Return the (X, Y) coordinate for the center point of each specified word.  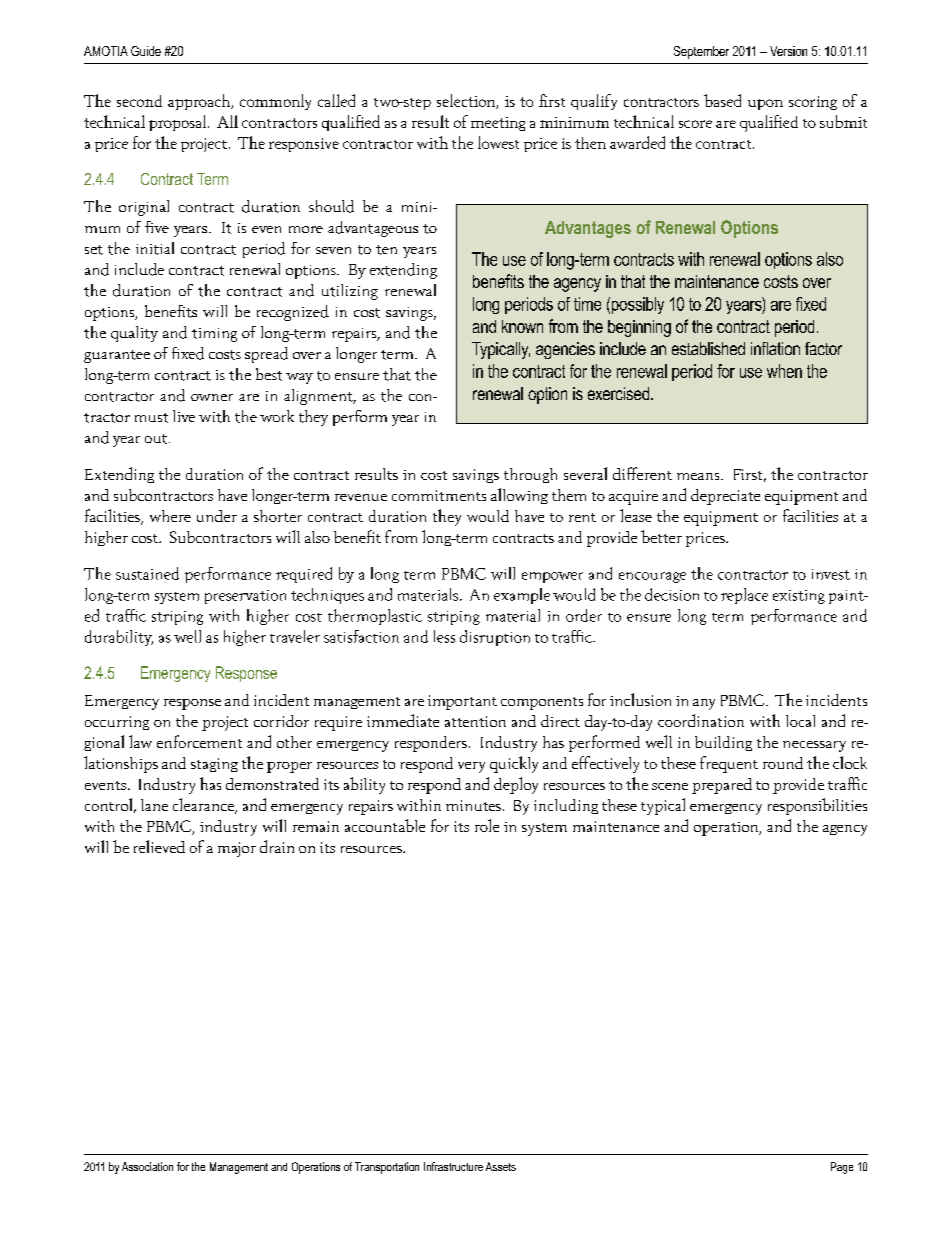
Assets (501, 1166)
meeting (498, 124)
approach (200, 102)
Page (842, 1168)
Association (147, 1166)
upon (765, 104)
